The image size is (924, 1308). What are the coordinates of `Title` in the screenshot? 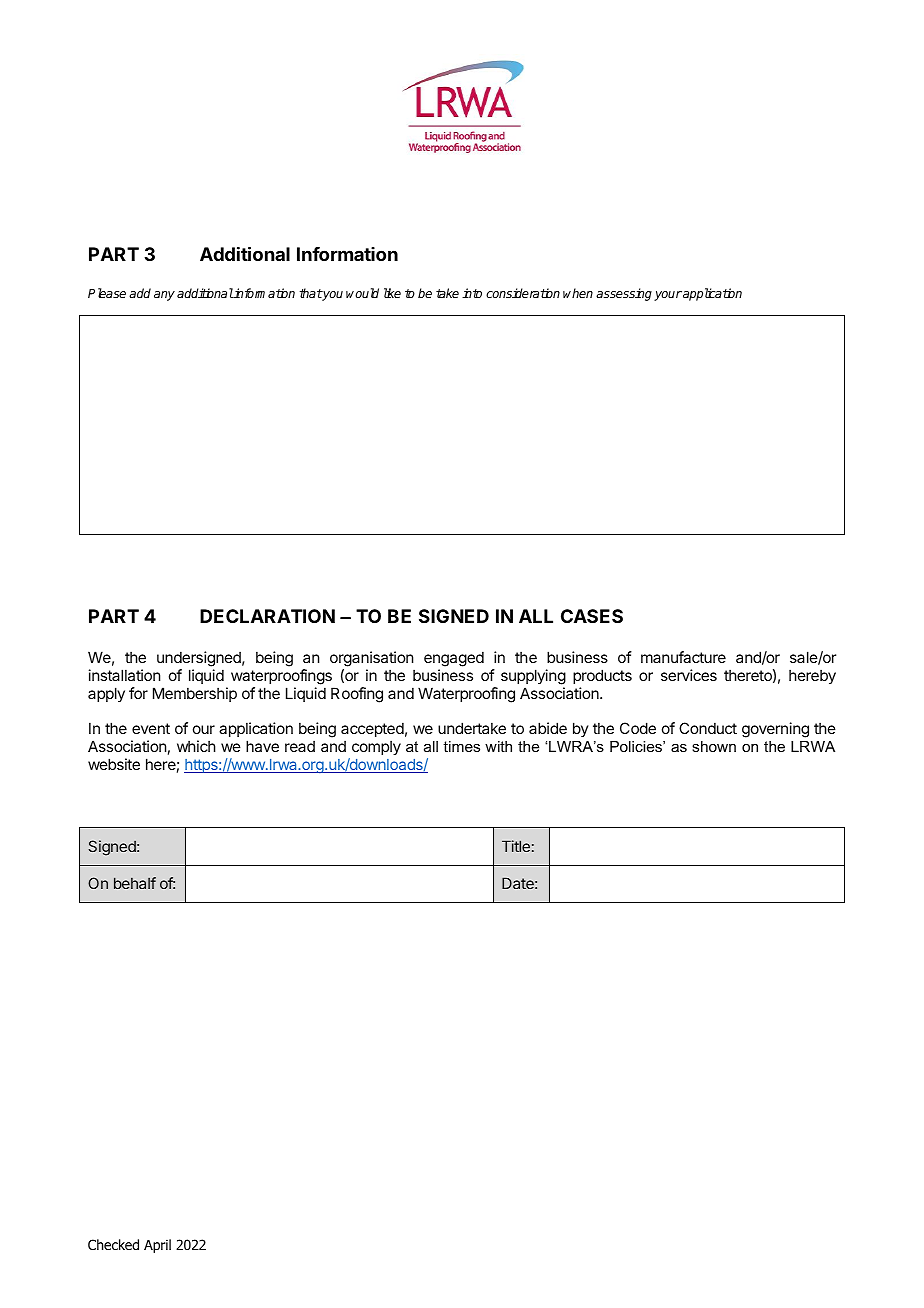 It's located at (516, 846).
